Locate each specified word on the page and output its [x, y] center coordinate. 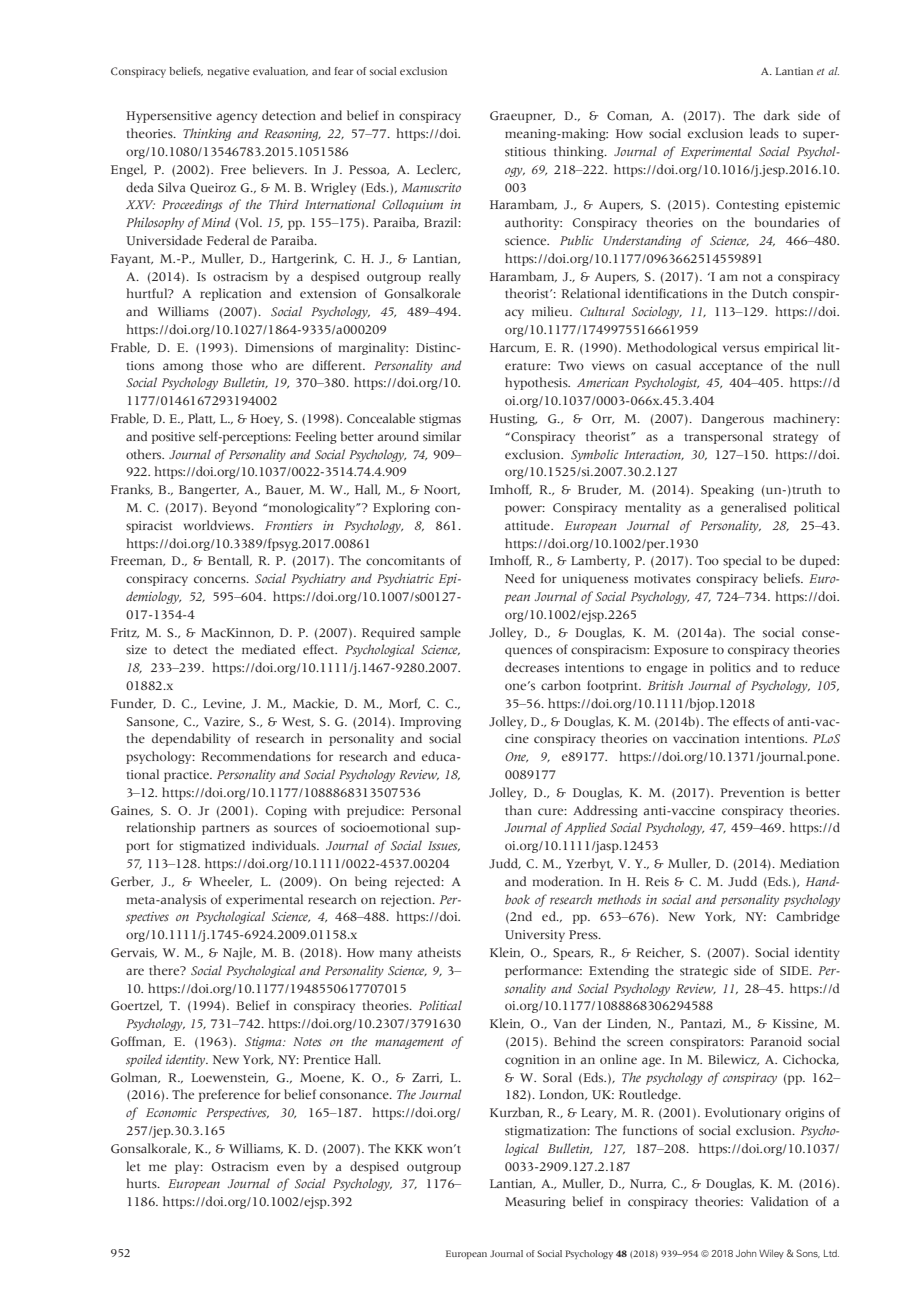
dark [777, 115]
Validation [779, 1201]
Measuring [535, 1203]
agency [236, 118]
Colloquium [412, 205]
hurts [142, 1183]
